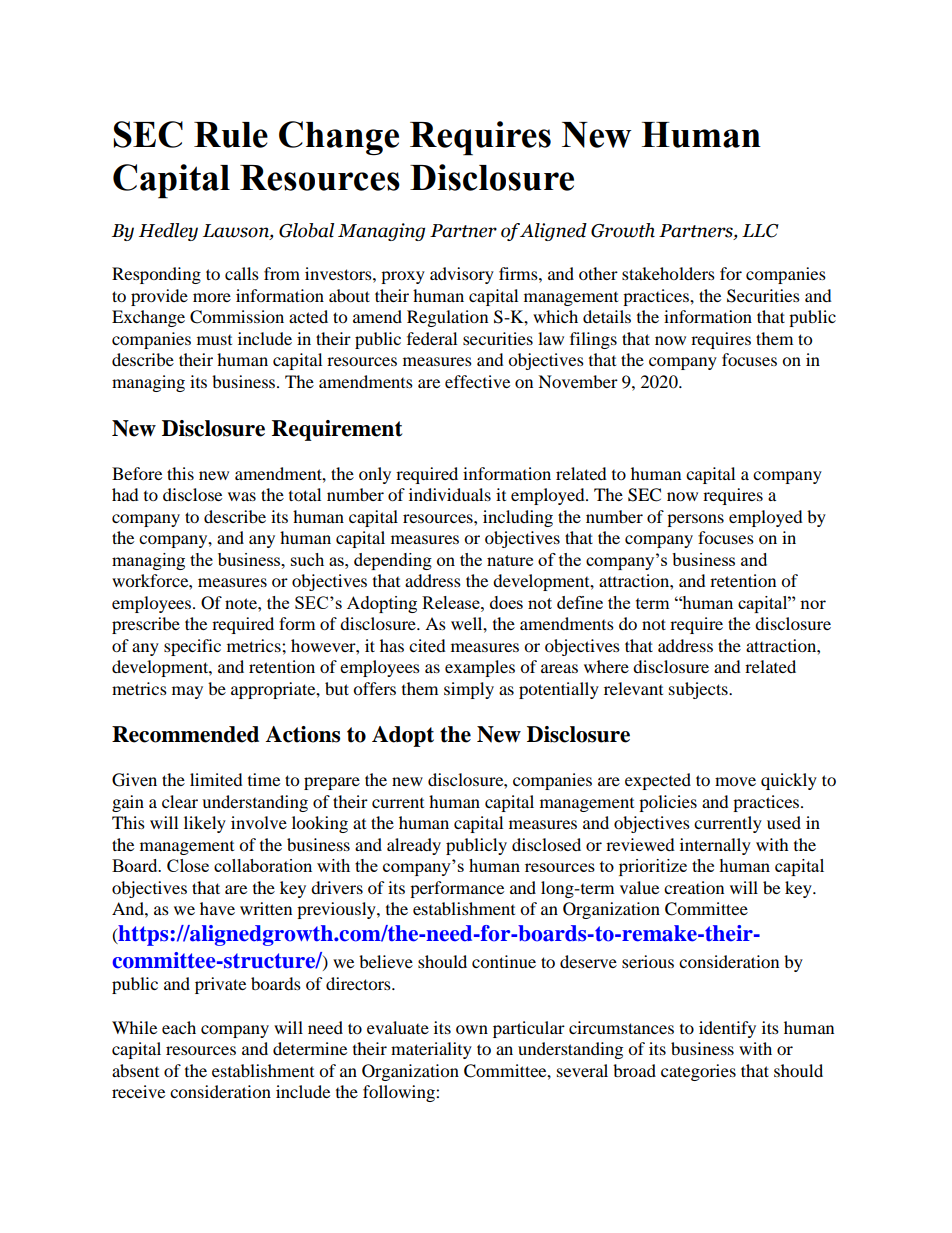 Image resolution: width=952 pixels, height=1233 pixels. Describe the element at coordinates (179, 1027) in the screenshot. I see `each` at that location.
